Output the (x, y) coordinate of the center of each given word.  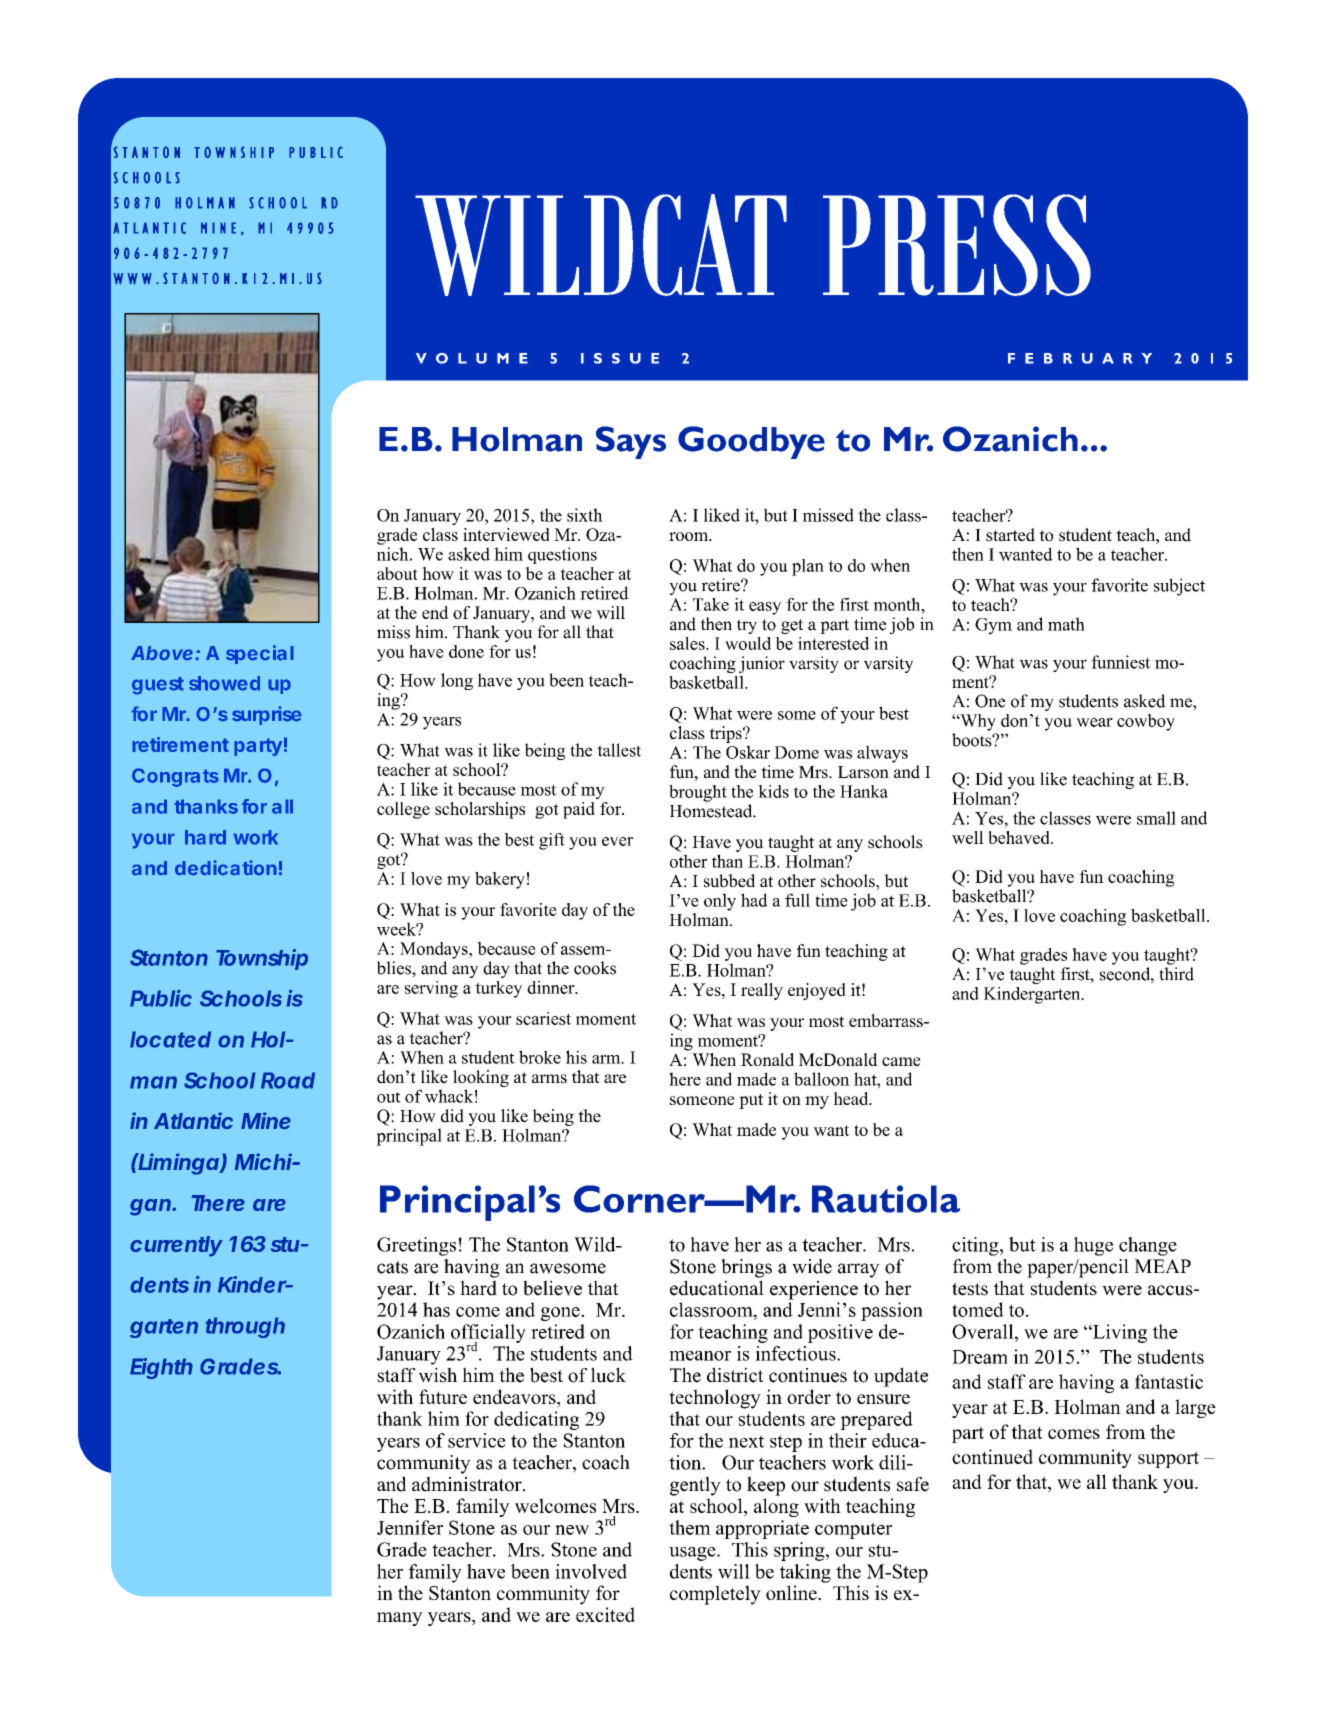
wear (1094, 722)
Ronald (767, 1059)
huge (1093, 1246)
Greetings (416, 1246)
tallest (619, 750)
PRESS (957, 245)
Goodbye (751, 442)
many (400, 1619)
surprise (267, 715)
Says (631, 442)
